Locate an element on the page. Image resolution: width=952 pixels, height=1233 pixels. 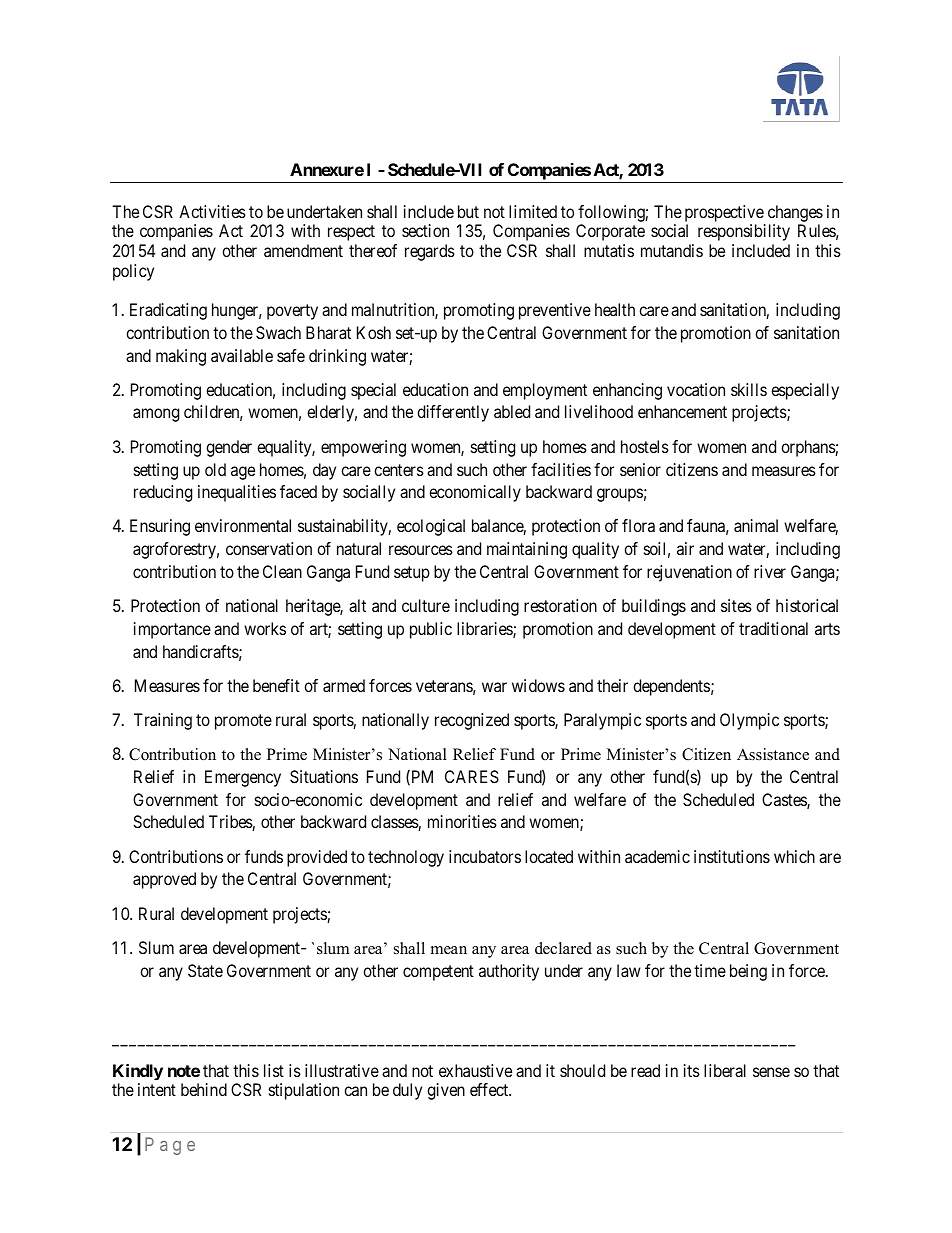
Activities is located at coordinates (212, 211).
